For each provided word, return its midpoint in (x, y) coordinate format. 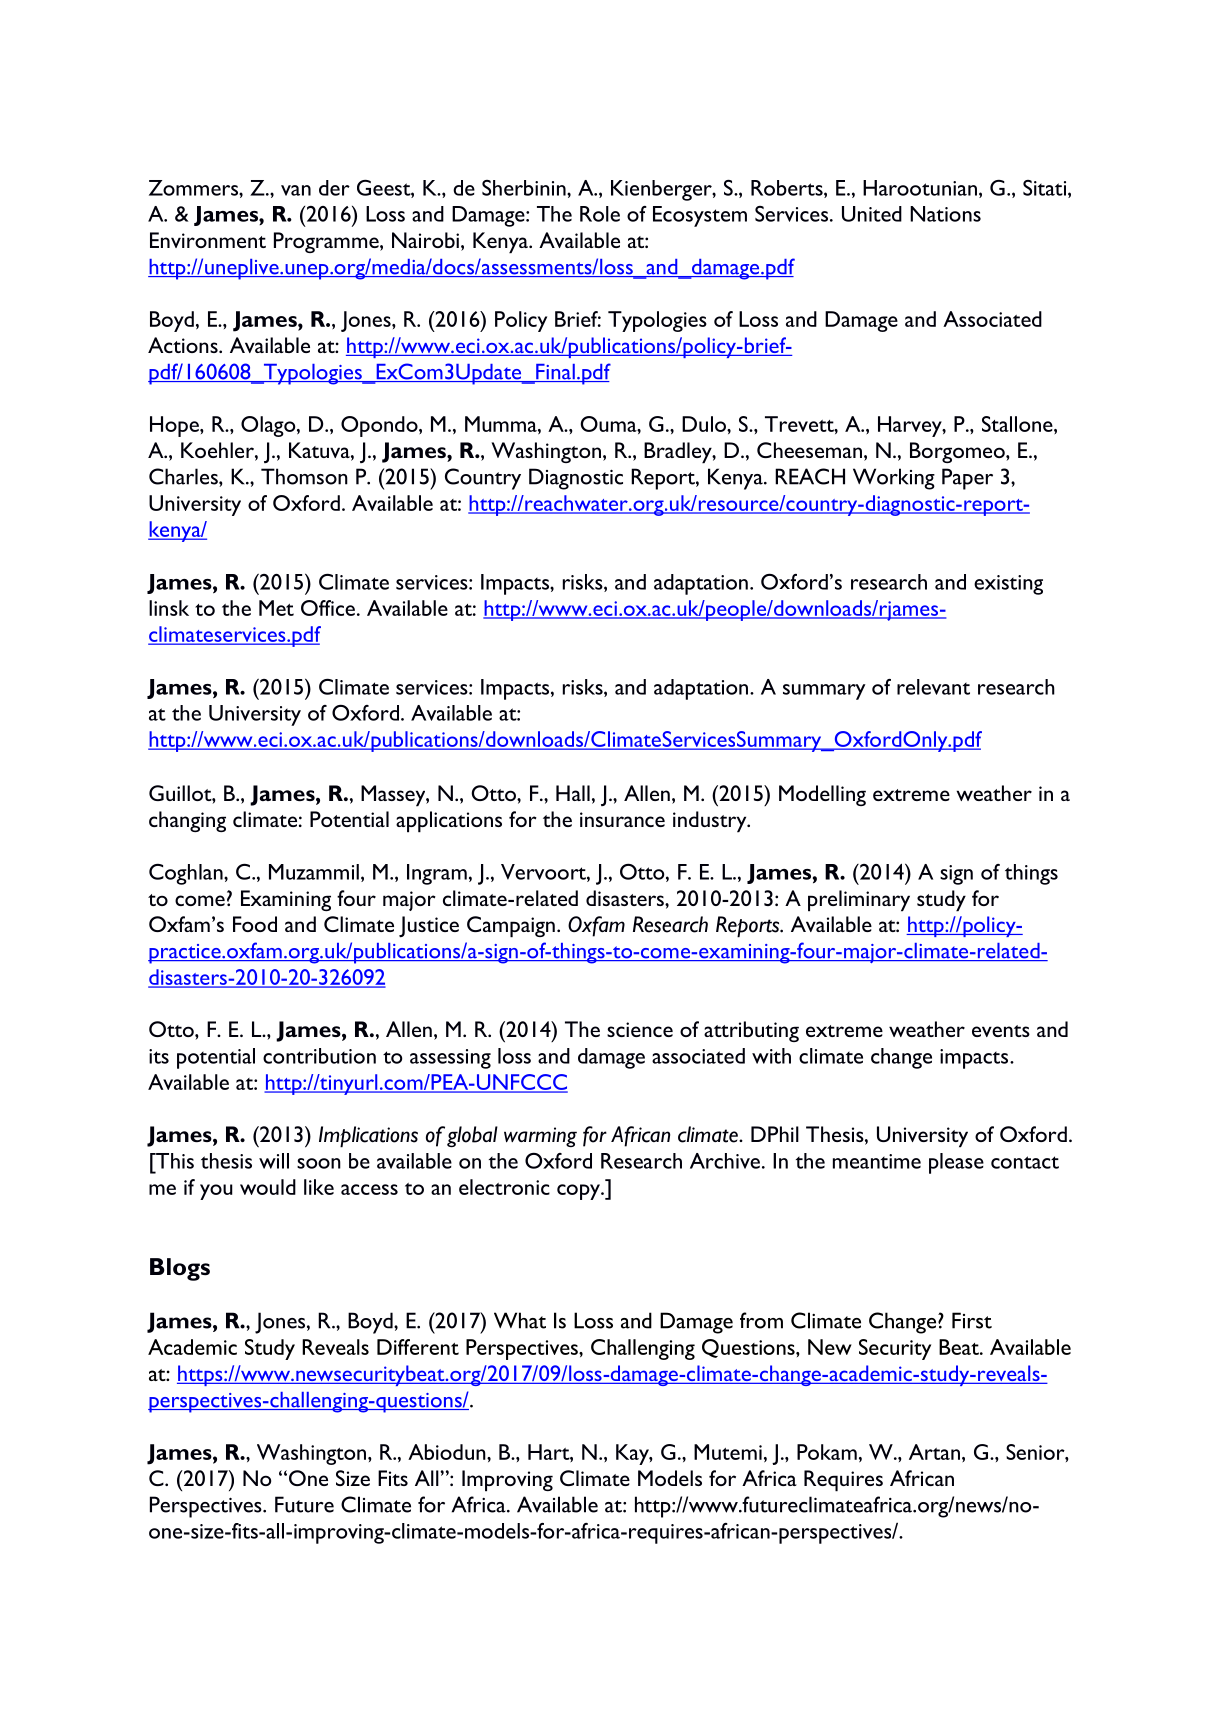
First (972, 1320)
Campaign (511, 927)
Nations (945, 214)
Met (276, 608)
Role (600, 214)
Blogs (180, 1269)
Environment (208, 240)
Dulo (705, 424)
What (520, 1320)
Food (255, 924)
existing (1008, 585)
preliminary (859, 901)
